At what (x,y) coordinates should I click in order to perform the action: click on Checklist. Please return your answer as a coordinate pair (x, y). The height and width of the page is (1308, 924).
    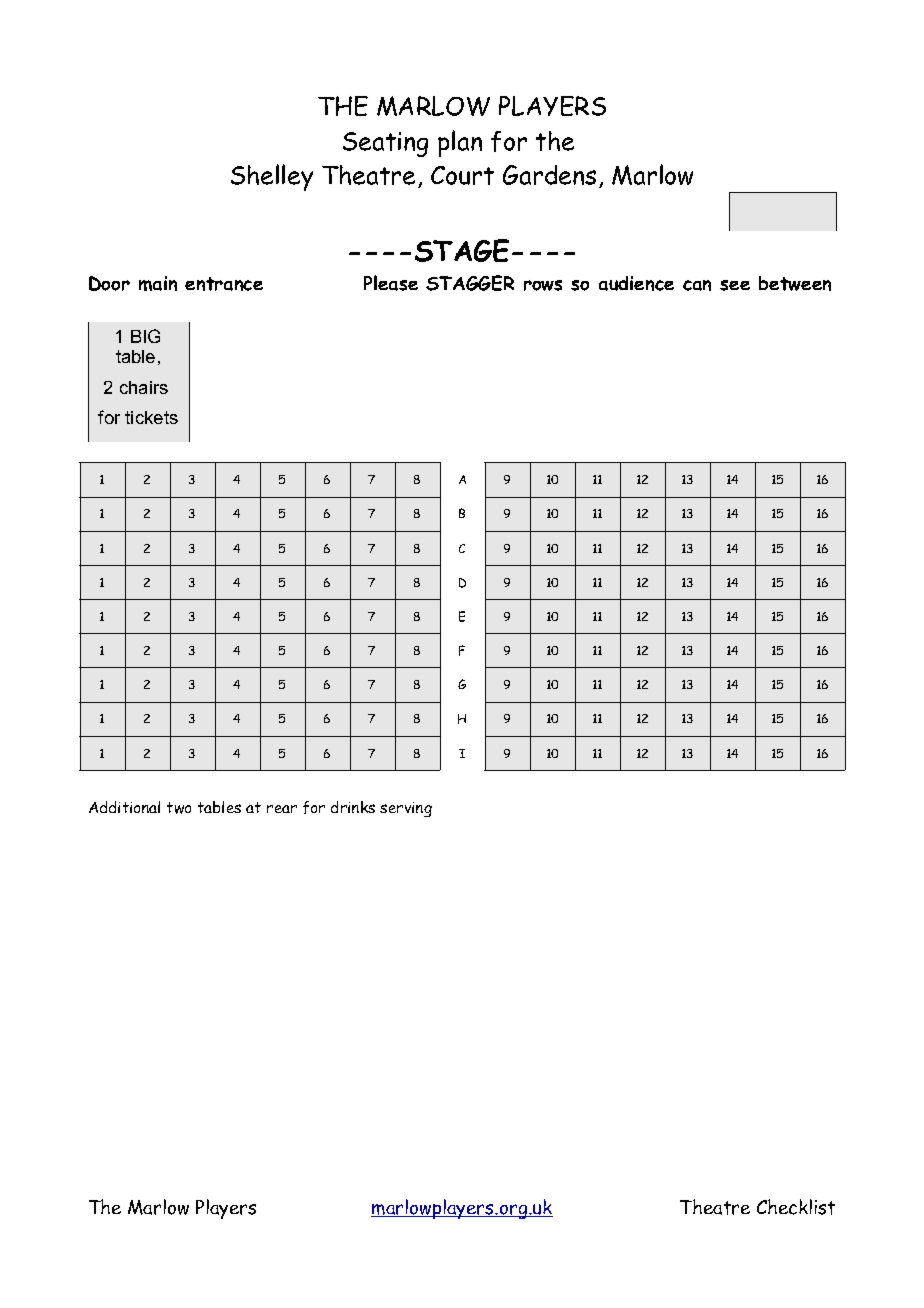
    Looking at the image, I should click on (796, 1207).
